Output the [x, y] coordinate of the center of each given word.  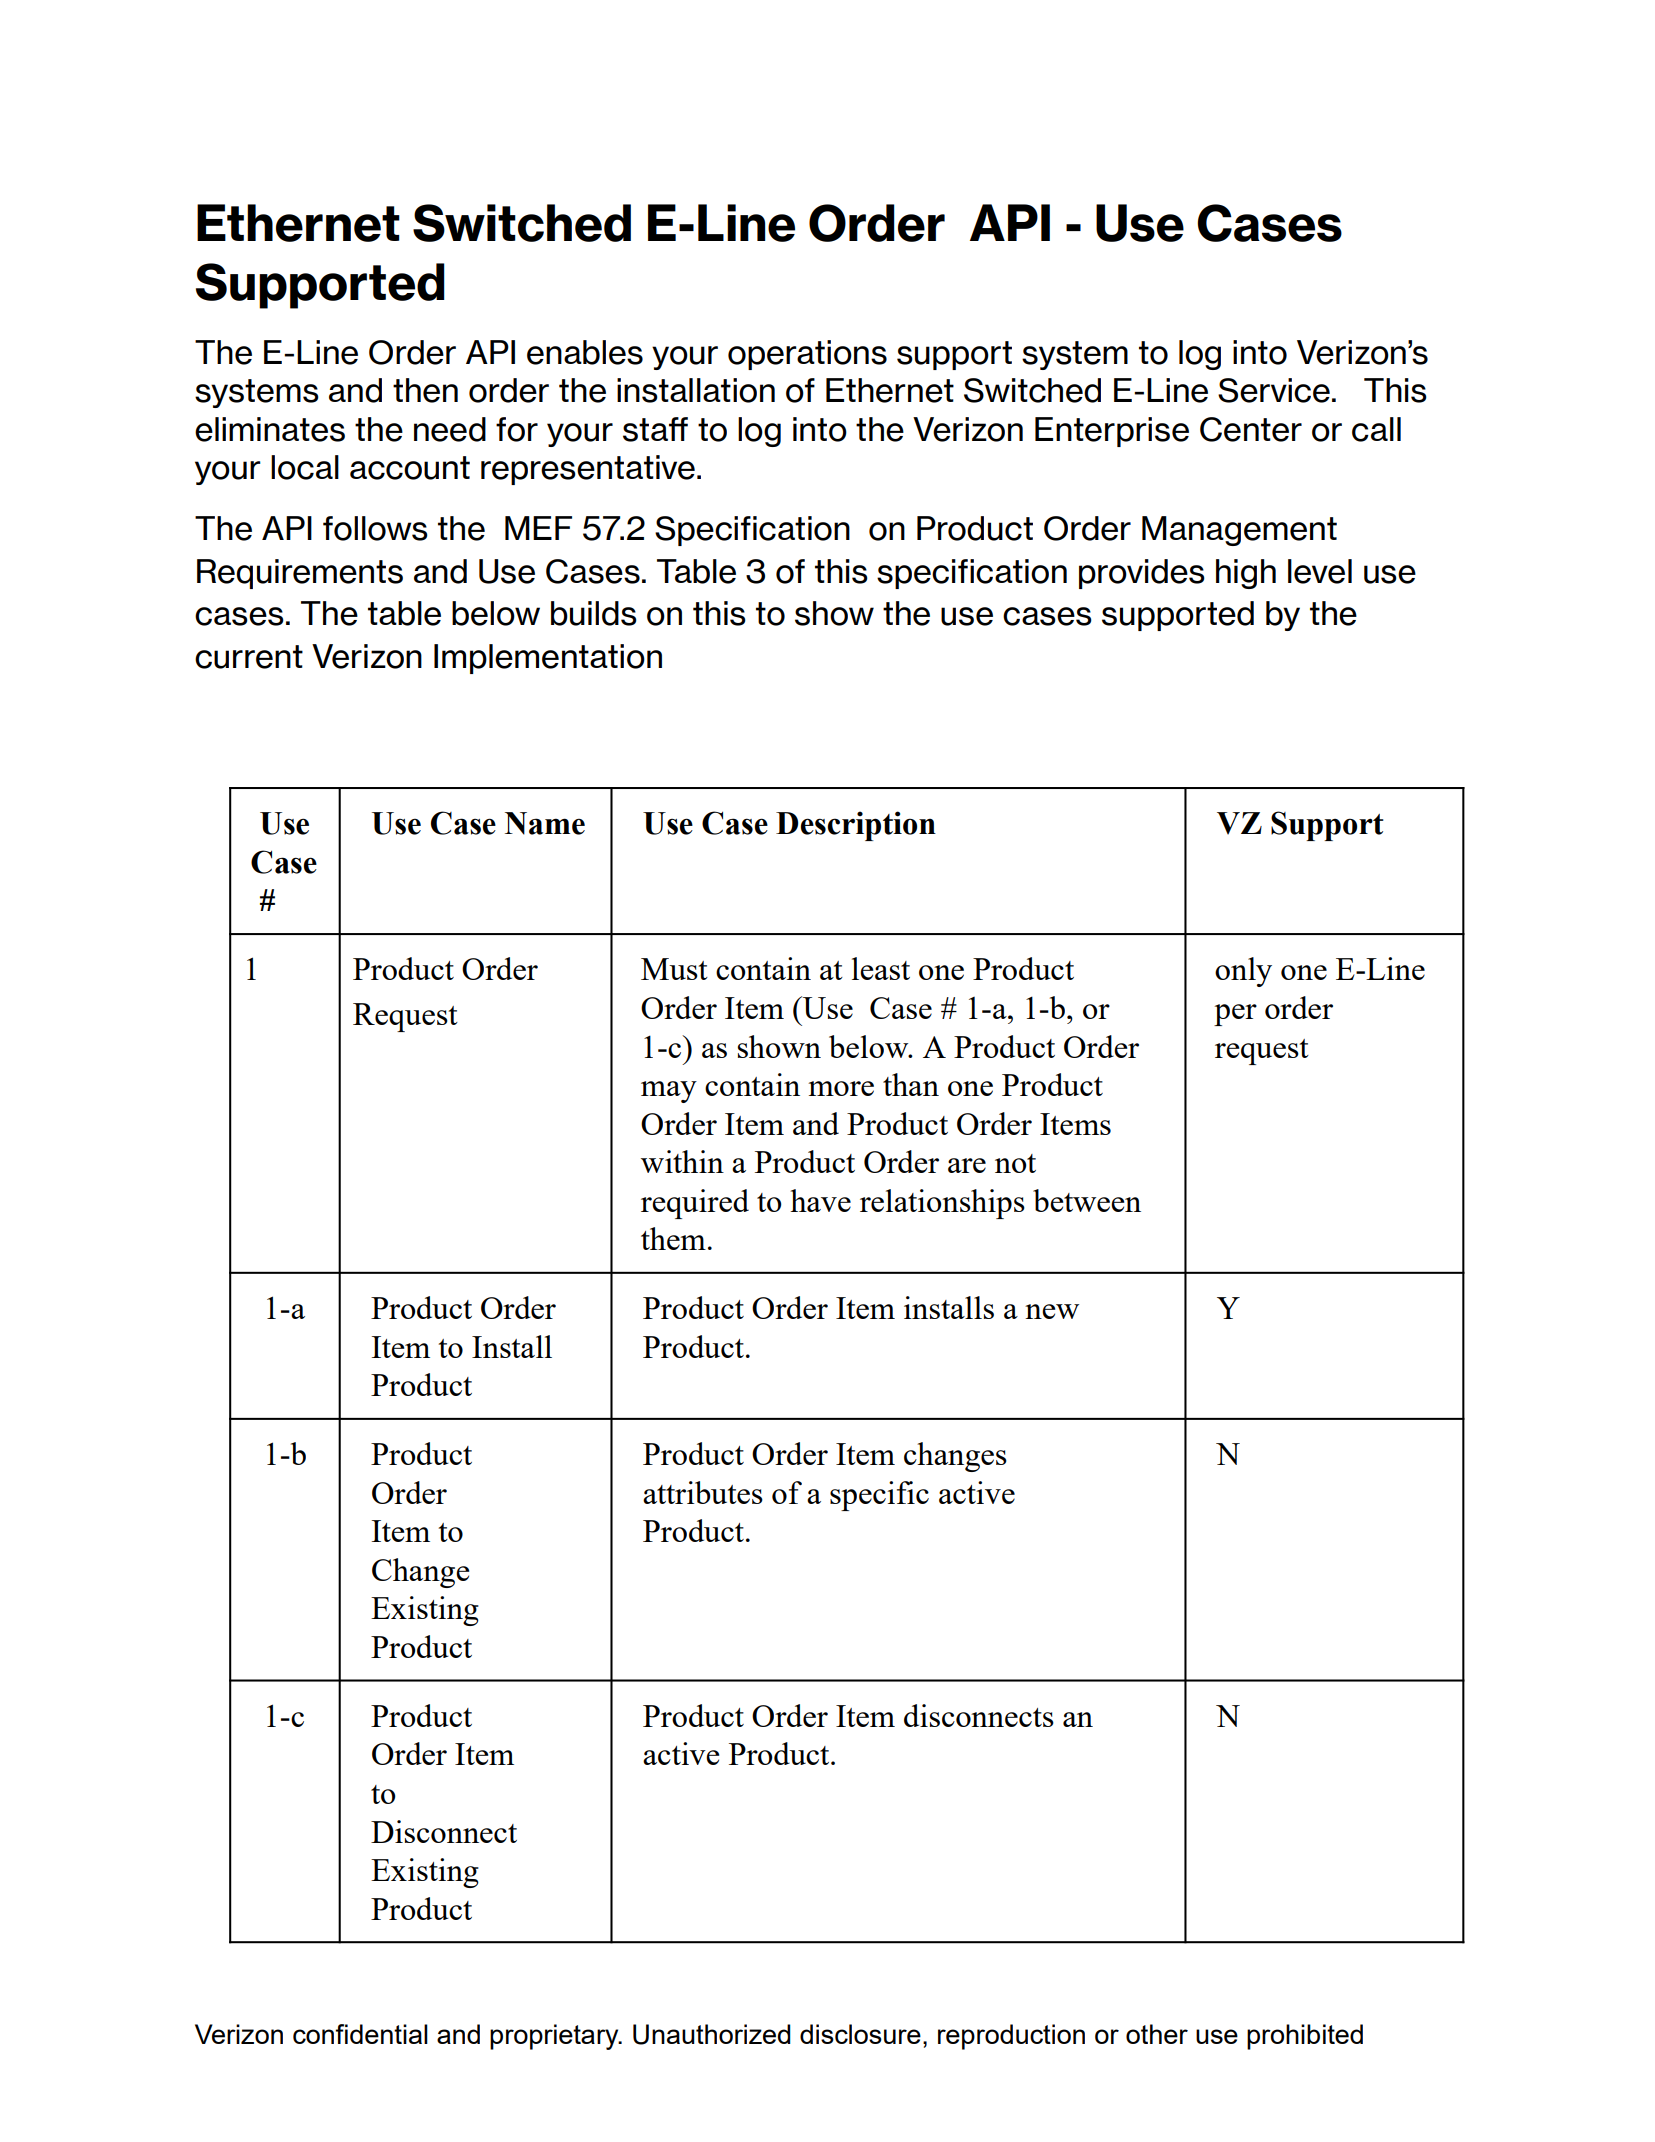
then [425, 390]
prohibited [1305, 2037]
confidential [360, 2034]
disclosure [860, 2034]
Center [1251, 429]
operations [807, 355]
